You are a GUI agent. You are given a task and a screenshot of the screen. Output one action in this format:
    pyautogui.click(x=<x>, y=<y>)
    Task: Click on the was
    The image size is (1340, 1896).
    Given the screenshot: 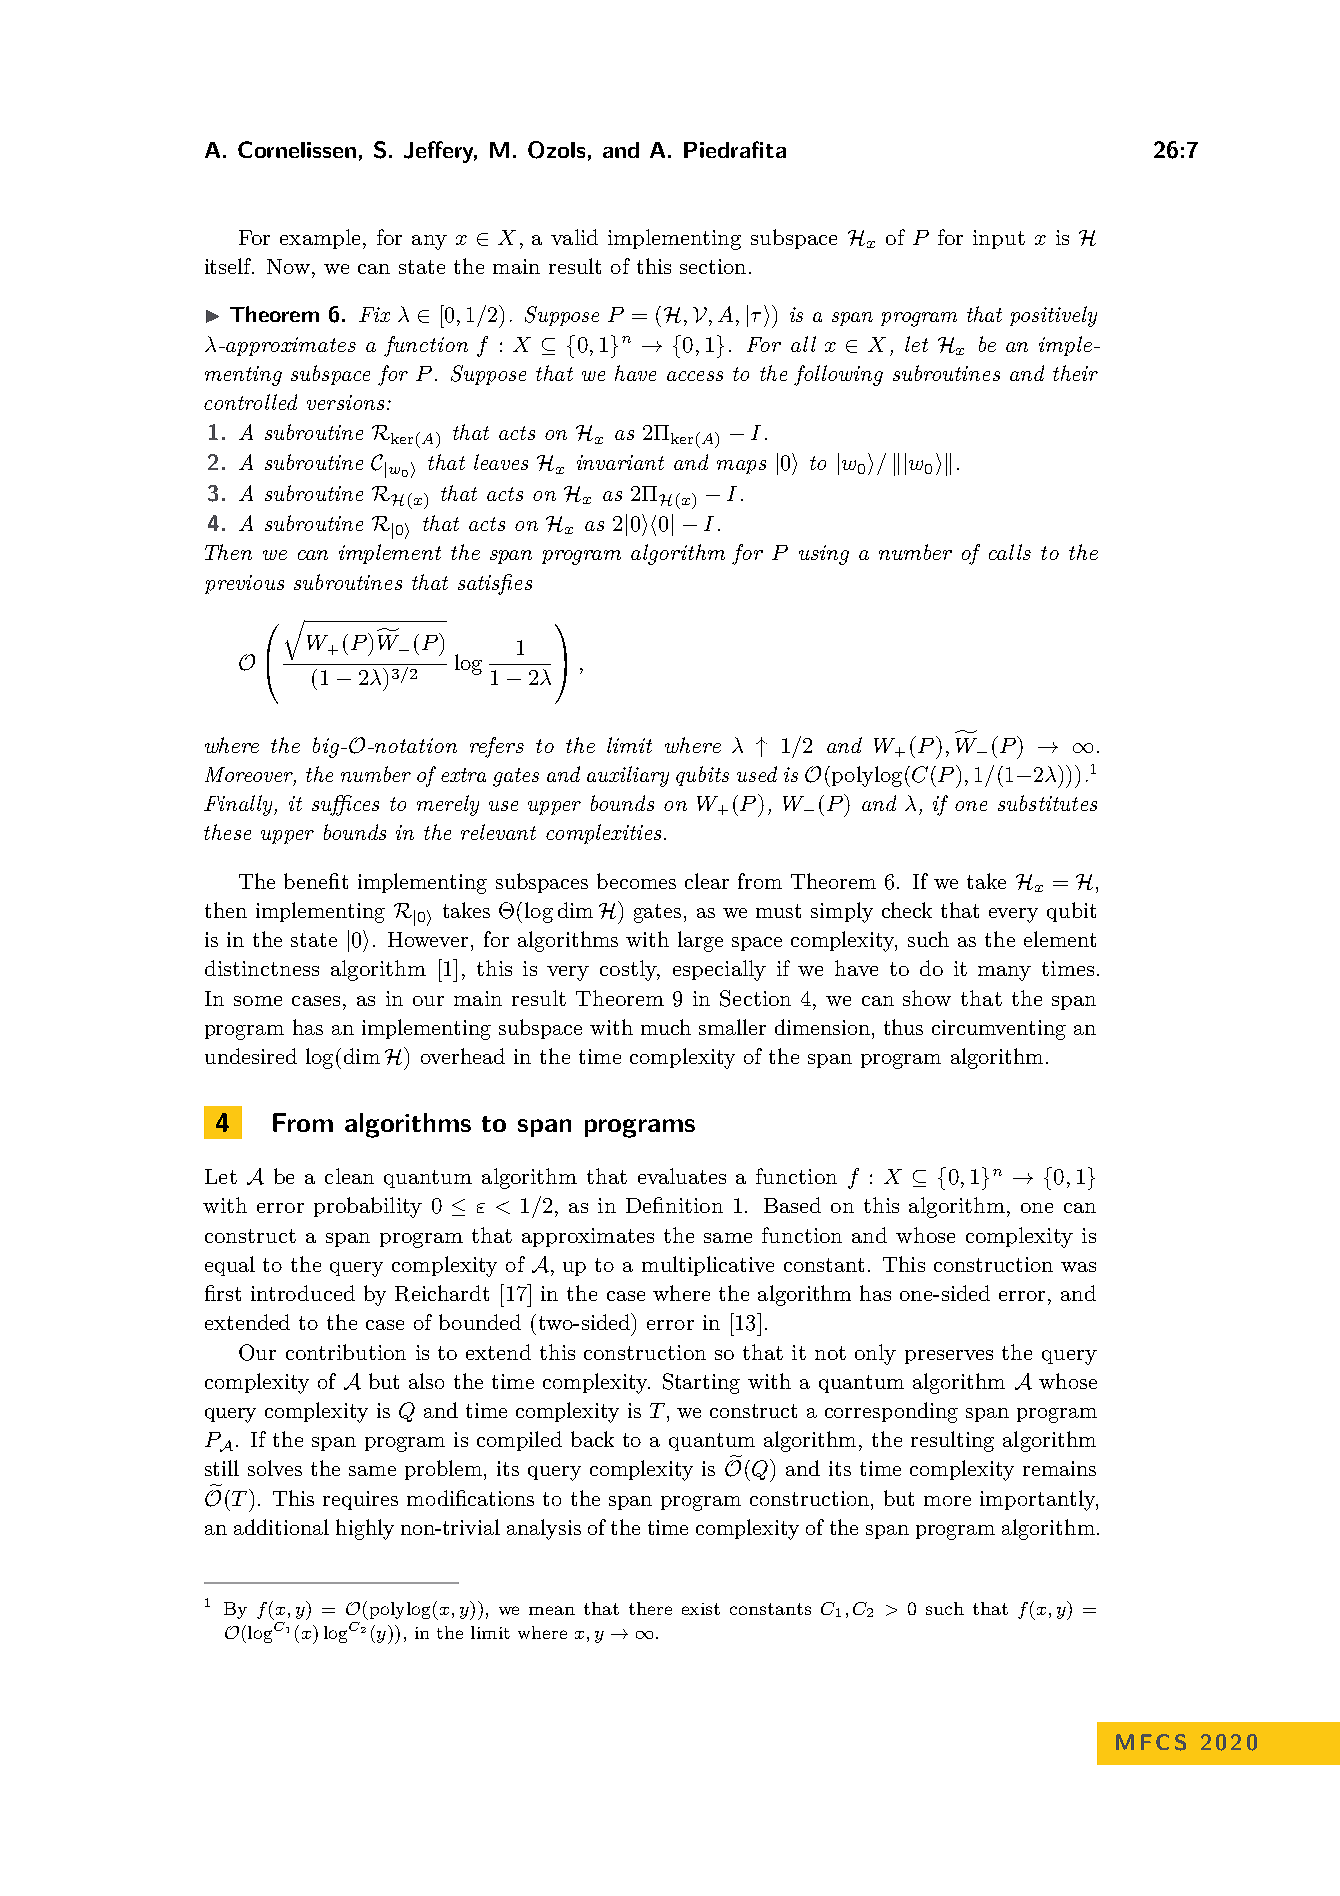 What is the action you would take?
    pyautogui.click(x=1078, y=1267)
